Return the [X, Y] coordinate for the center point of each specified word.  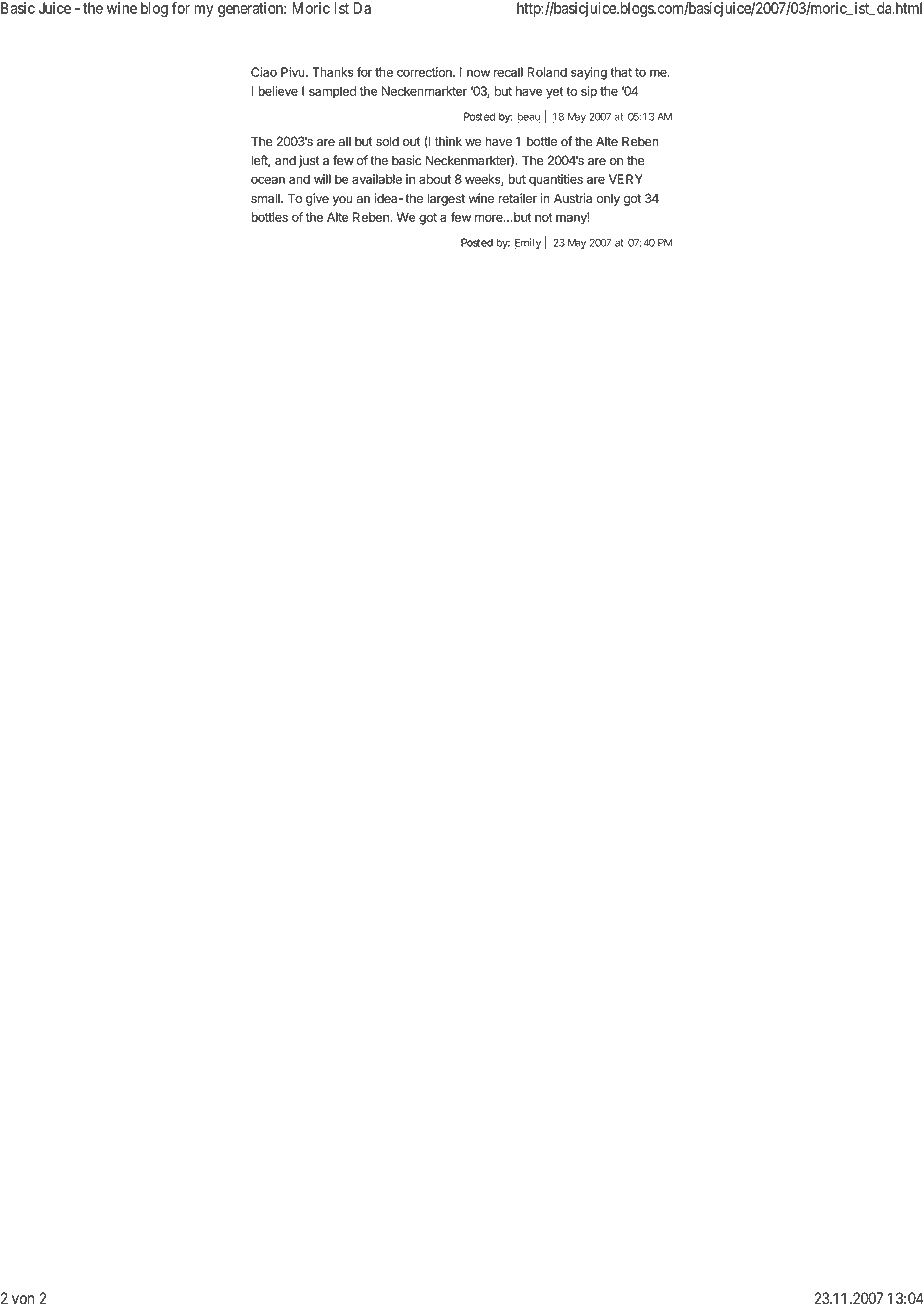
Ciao [264, 72]
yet [555, 93]
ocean [268, 180]
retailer [517, 198]
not [544, 217]
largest [446, 199]
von [23, 1300]
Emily [528, 243]
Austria [573, 198]
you [342, 201]
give [317, 199]
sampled [332, 92]
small [266, 198]
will [322, 179]
